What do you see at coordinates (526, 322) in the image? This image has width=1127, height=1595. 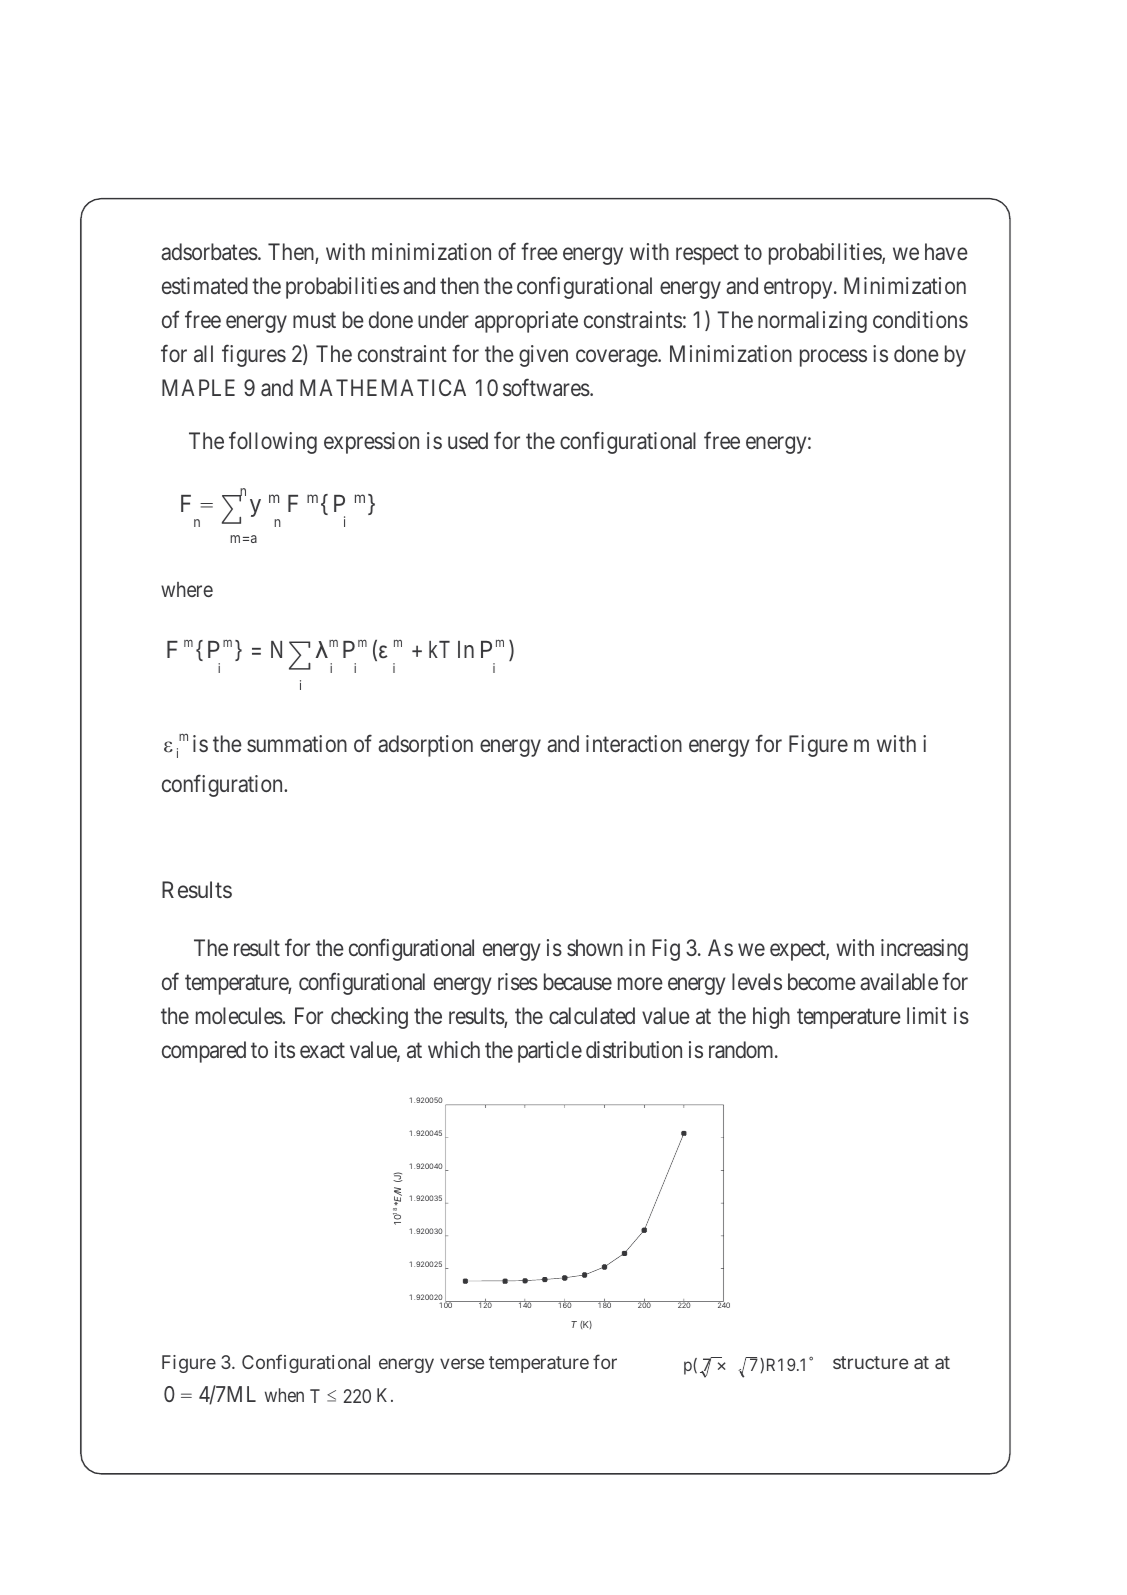 I see `appropriate` at bounding box center [526, 322].
